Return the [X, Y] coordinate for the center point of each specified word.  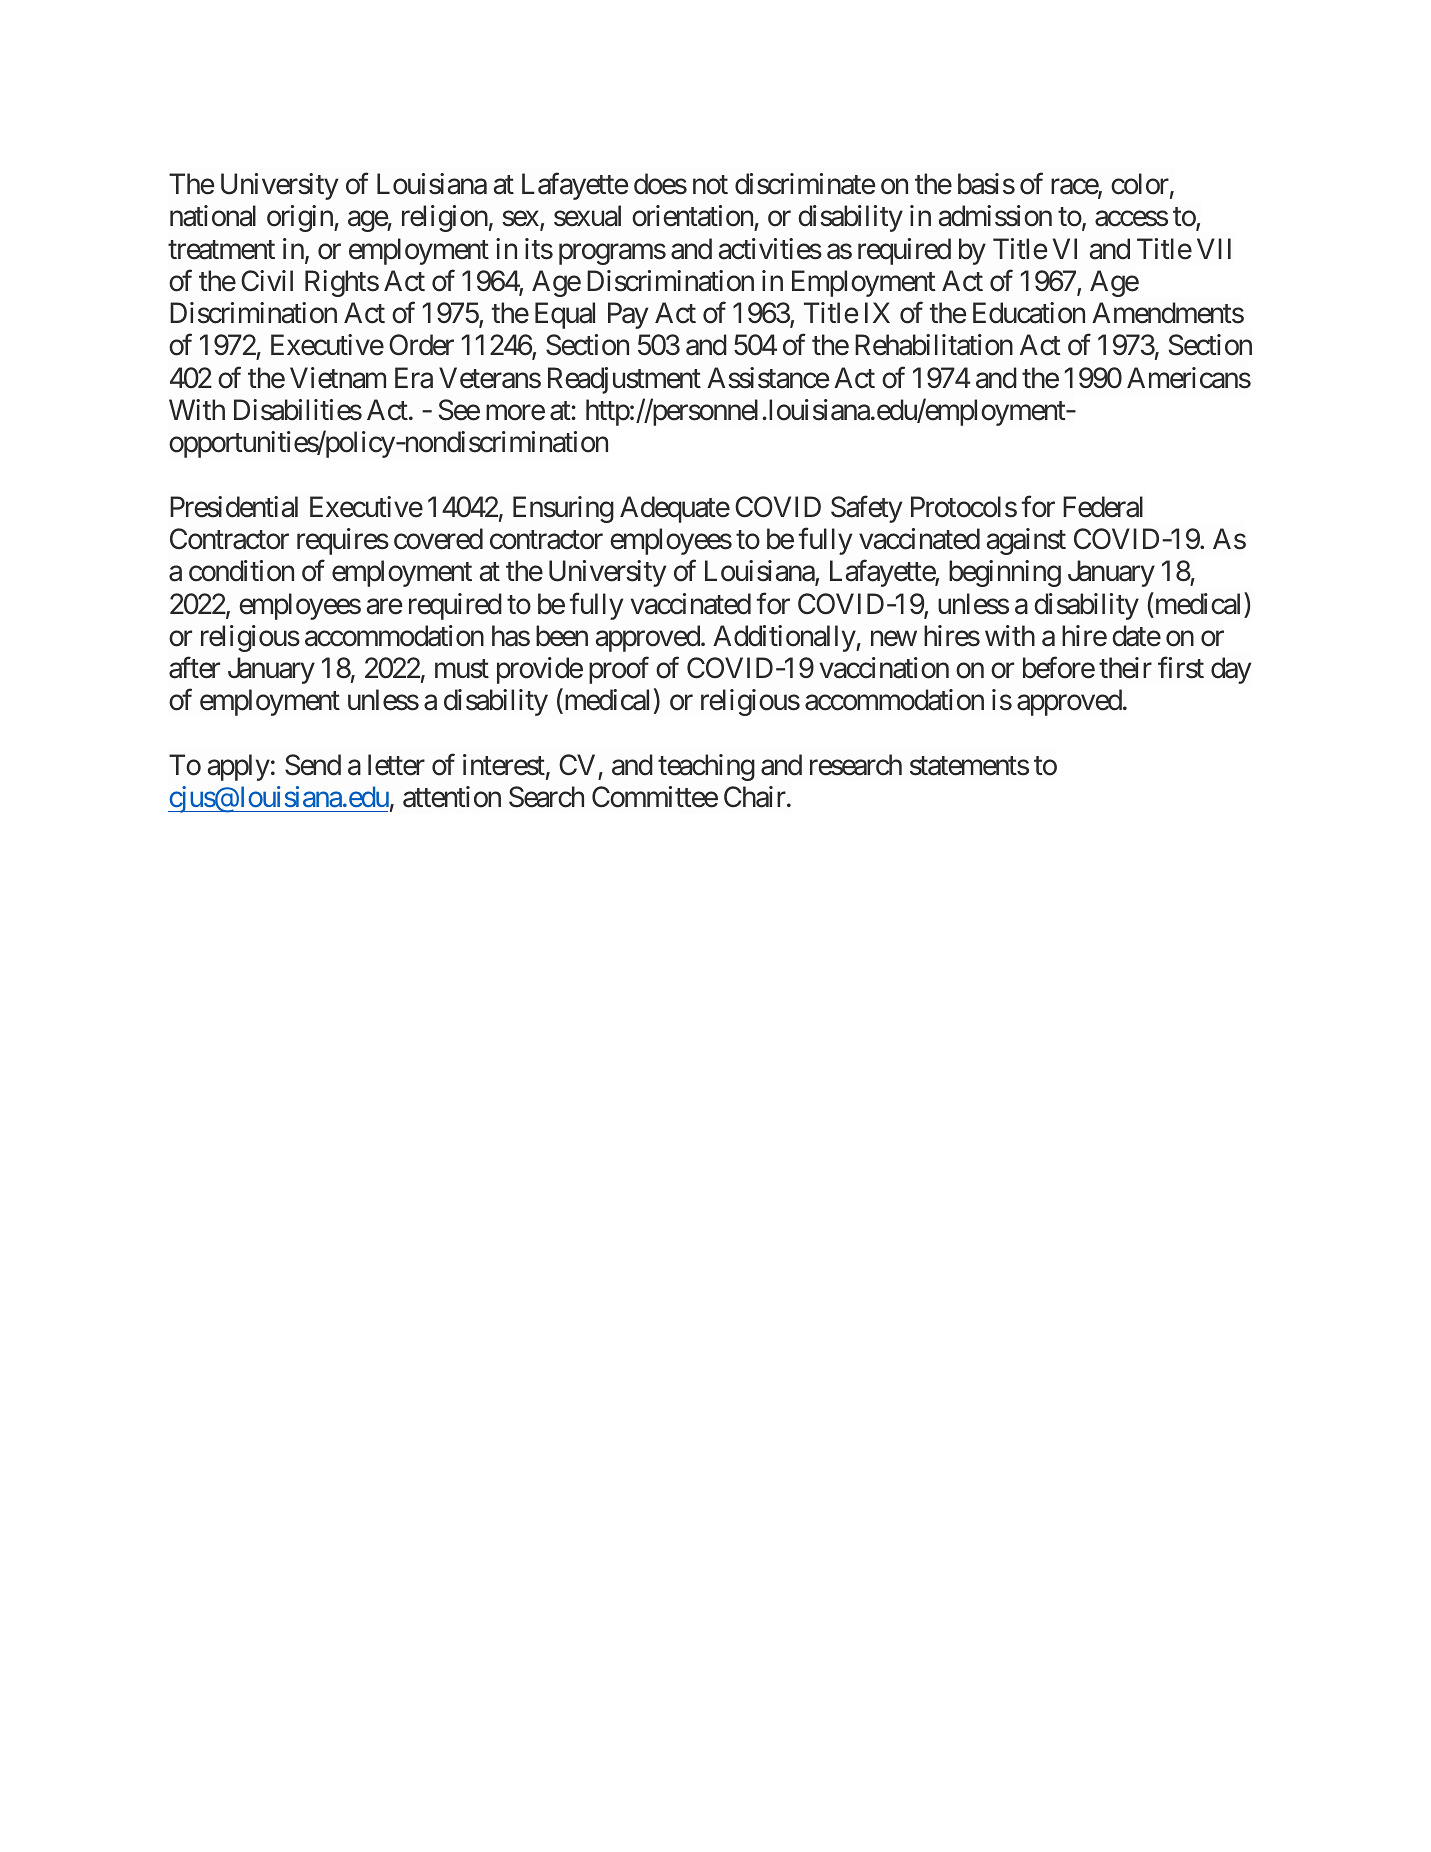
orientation [693, 217]
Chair [755, 797]
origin [301, 218]
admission [995, 216]
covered [438, 539]
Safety [866, 509]
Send [313, 765]
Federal [1103, 507]
